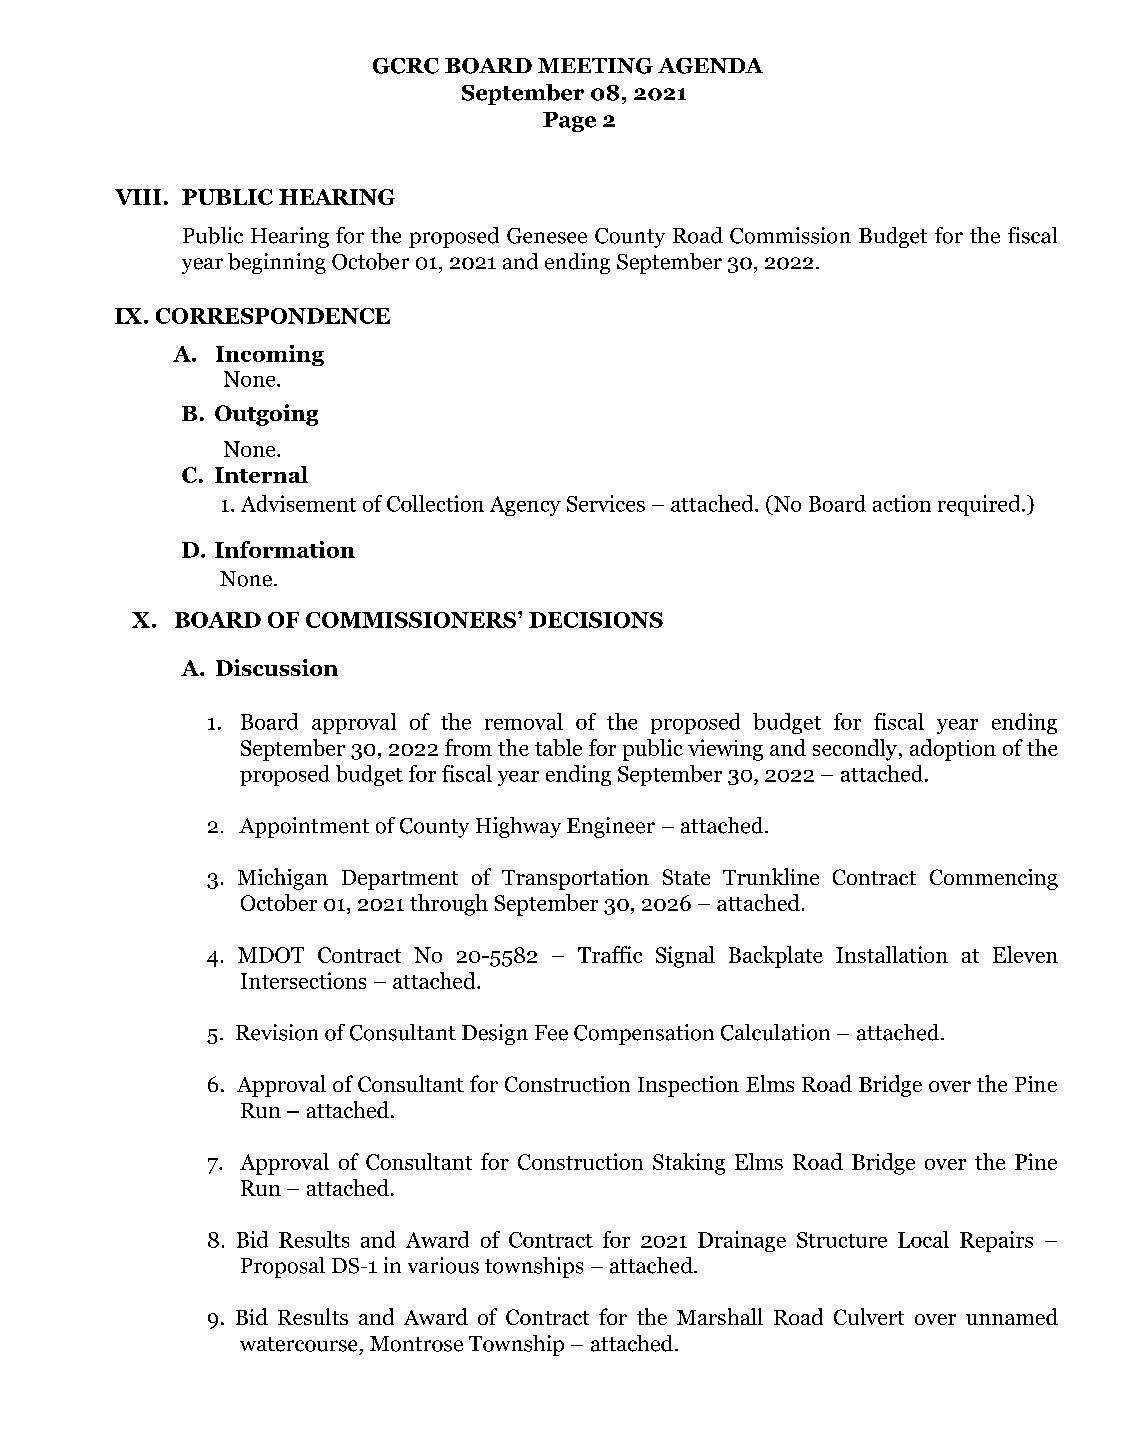 The height and width of the document is (1455, 1124). I want to click on Proposal, so click(283, 1267).
